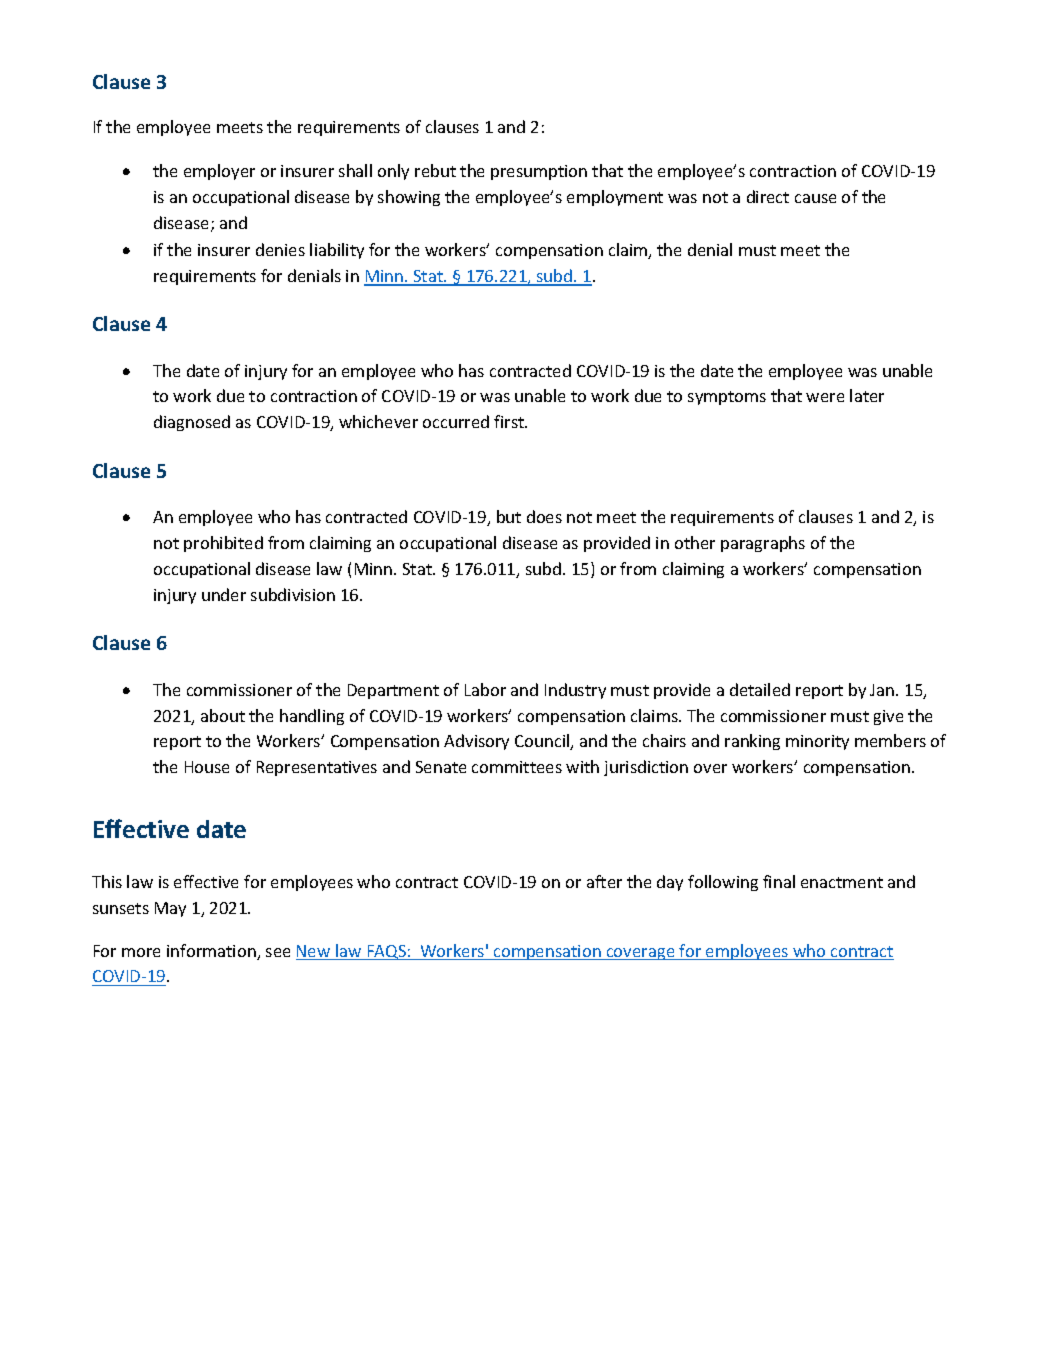  Describe the element at coordinates (219, 172) in the document. I see `employer` at that location.
